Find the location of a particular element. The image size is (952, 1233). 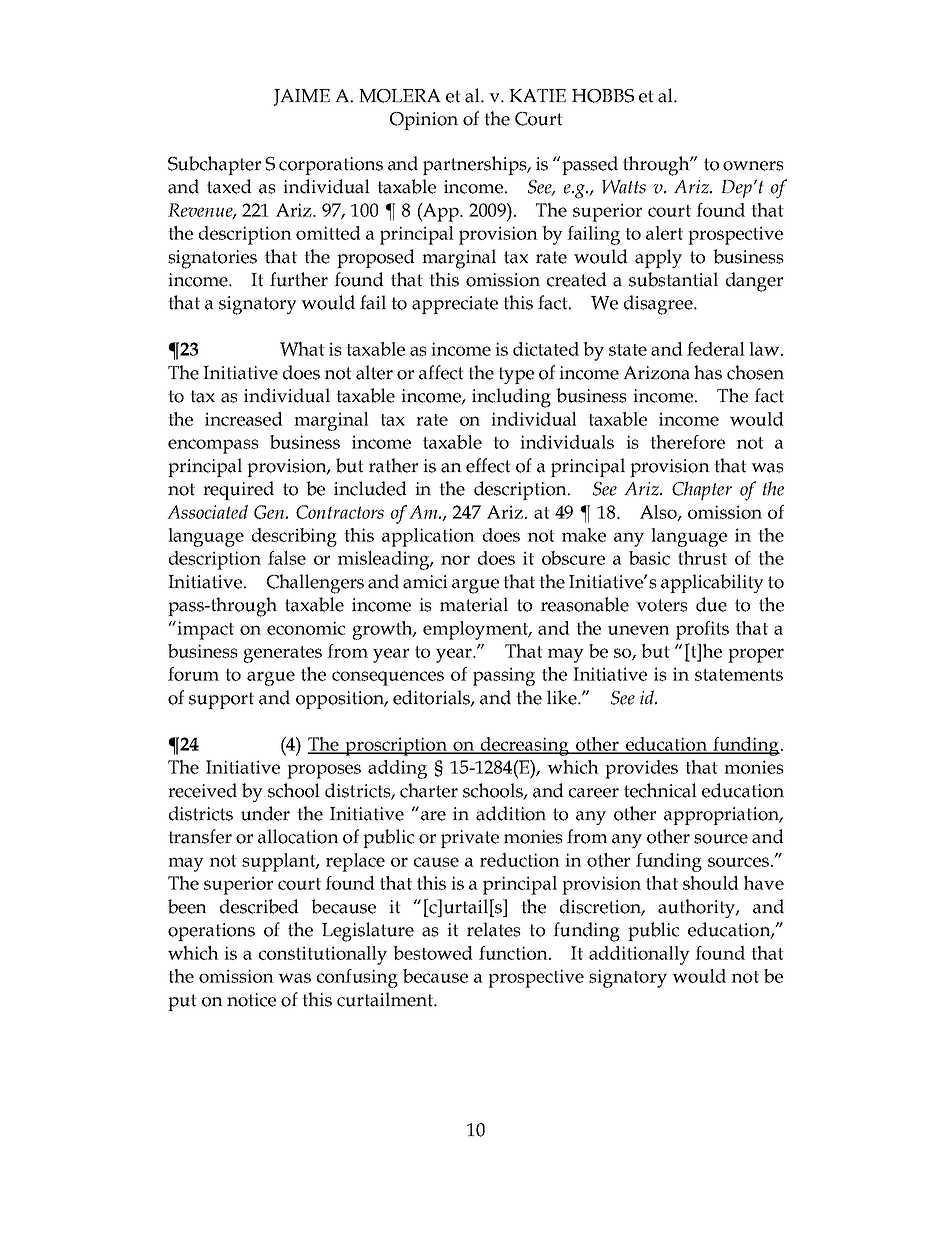

JAIME is located at coordinates (302, 97).
